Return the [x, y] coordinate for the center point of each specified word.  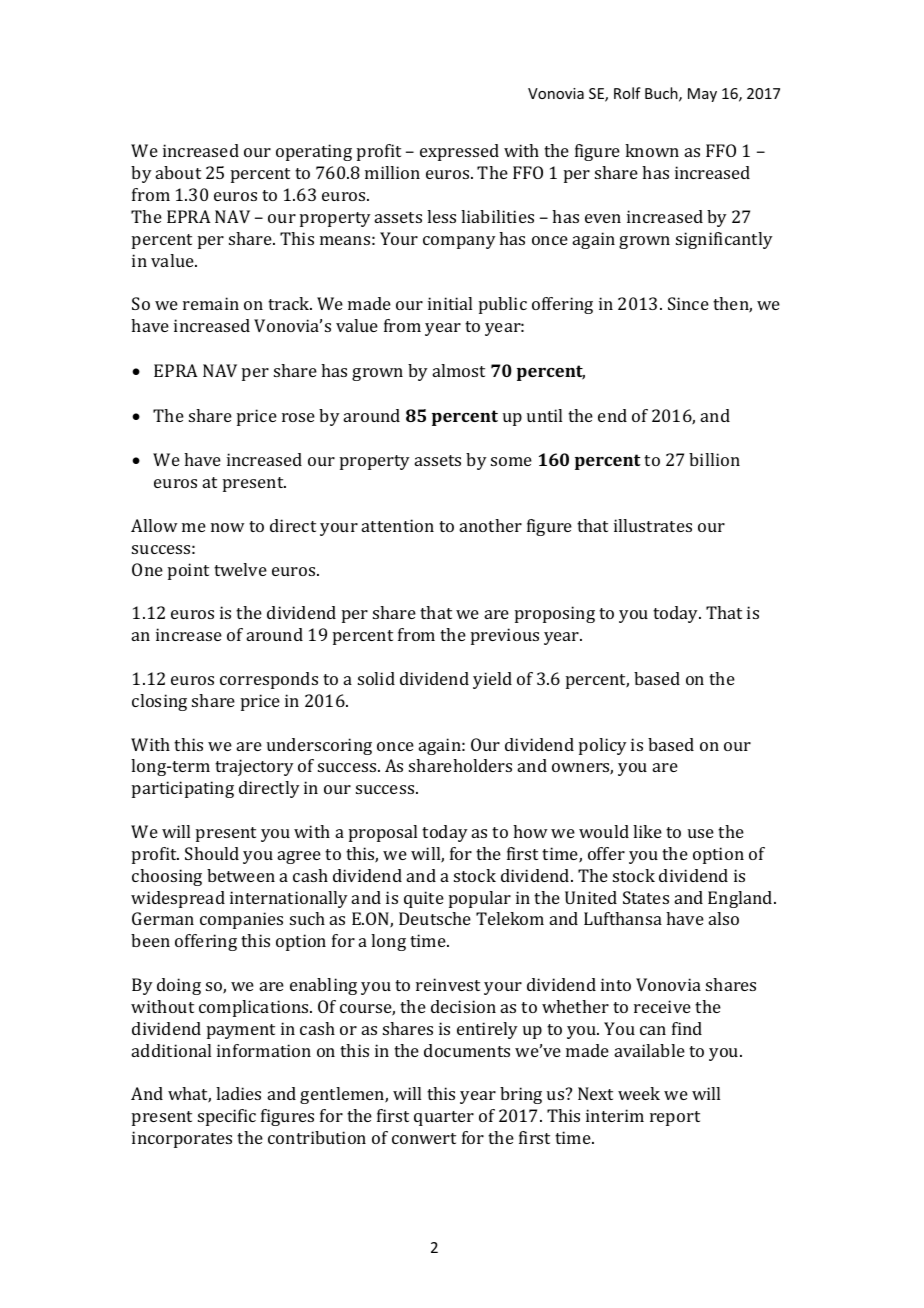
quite [424, 899]
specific [227, 1117]
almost [459, 370]
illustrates [653, 525]
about [178, 172]
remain [211, 303]
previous [505, 636]
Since [688, 303]
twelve [240, 569]
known [652, 150]
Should [212, 853]
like [647, 831]
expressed [459, 152]
